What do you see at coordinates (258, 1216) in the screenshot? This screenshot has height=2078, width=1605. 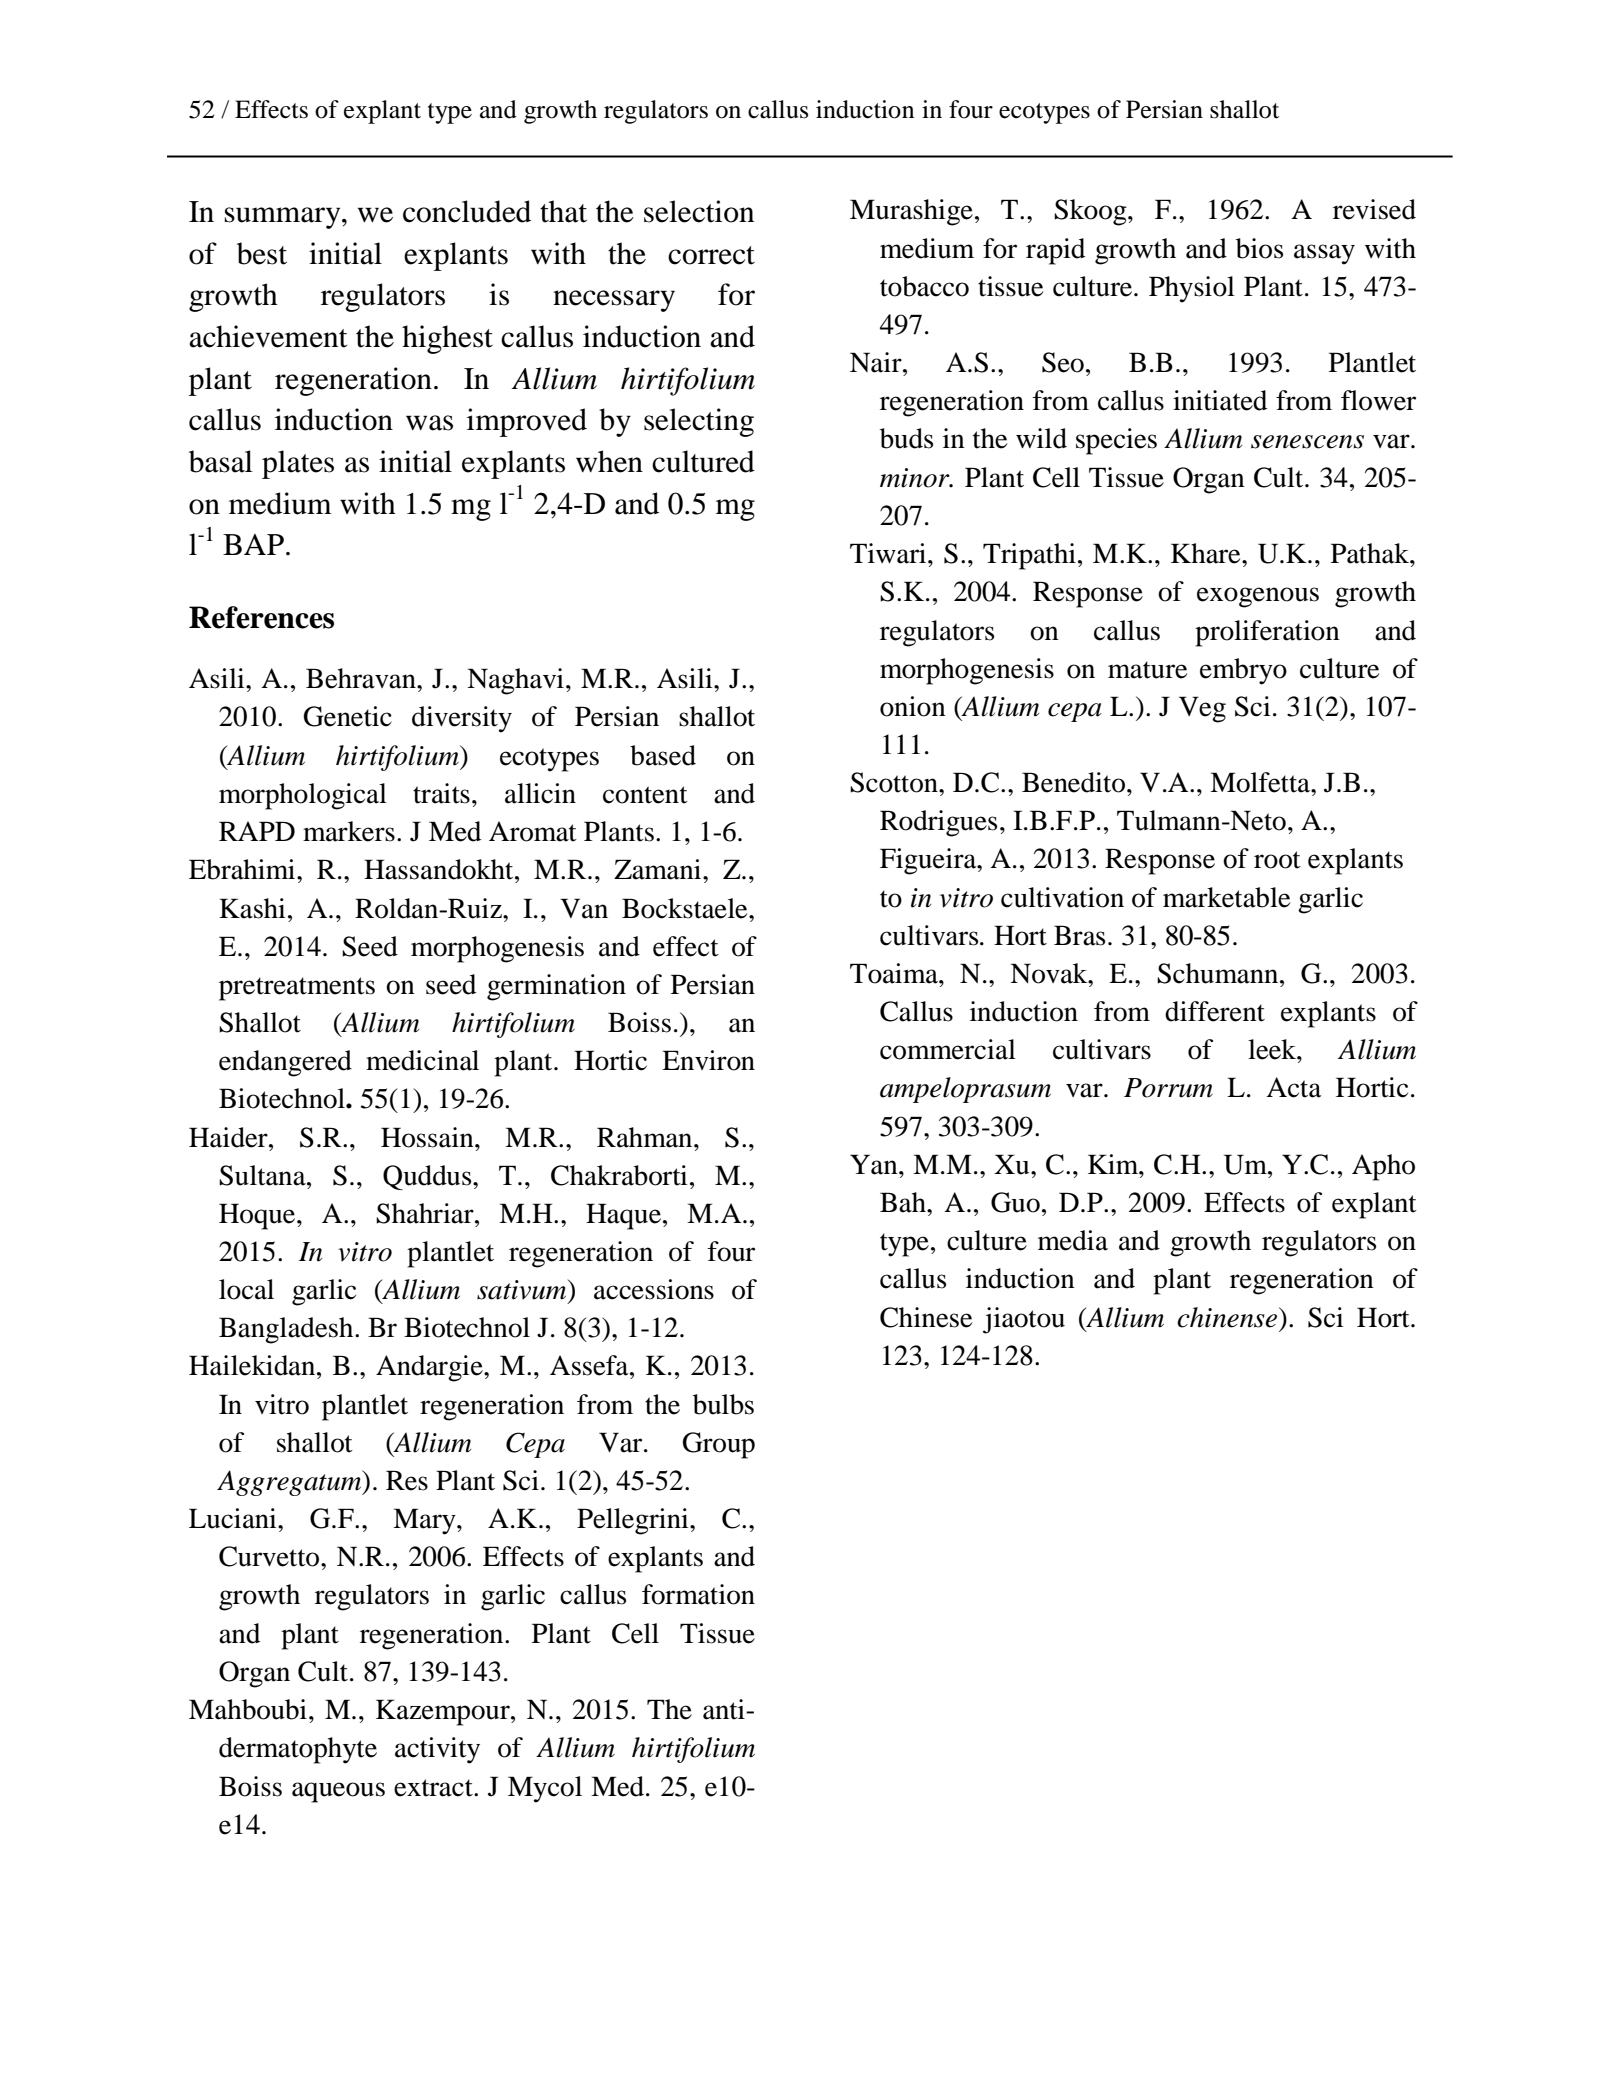 I see `Hoque` at bounding box center [258, 1216].
